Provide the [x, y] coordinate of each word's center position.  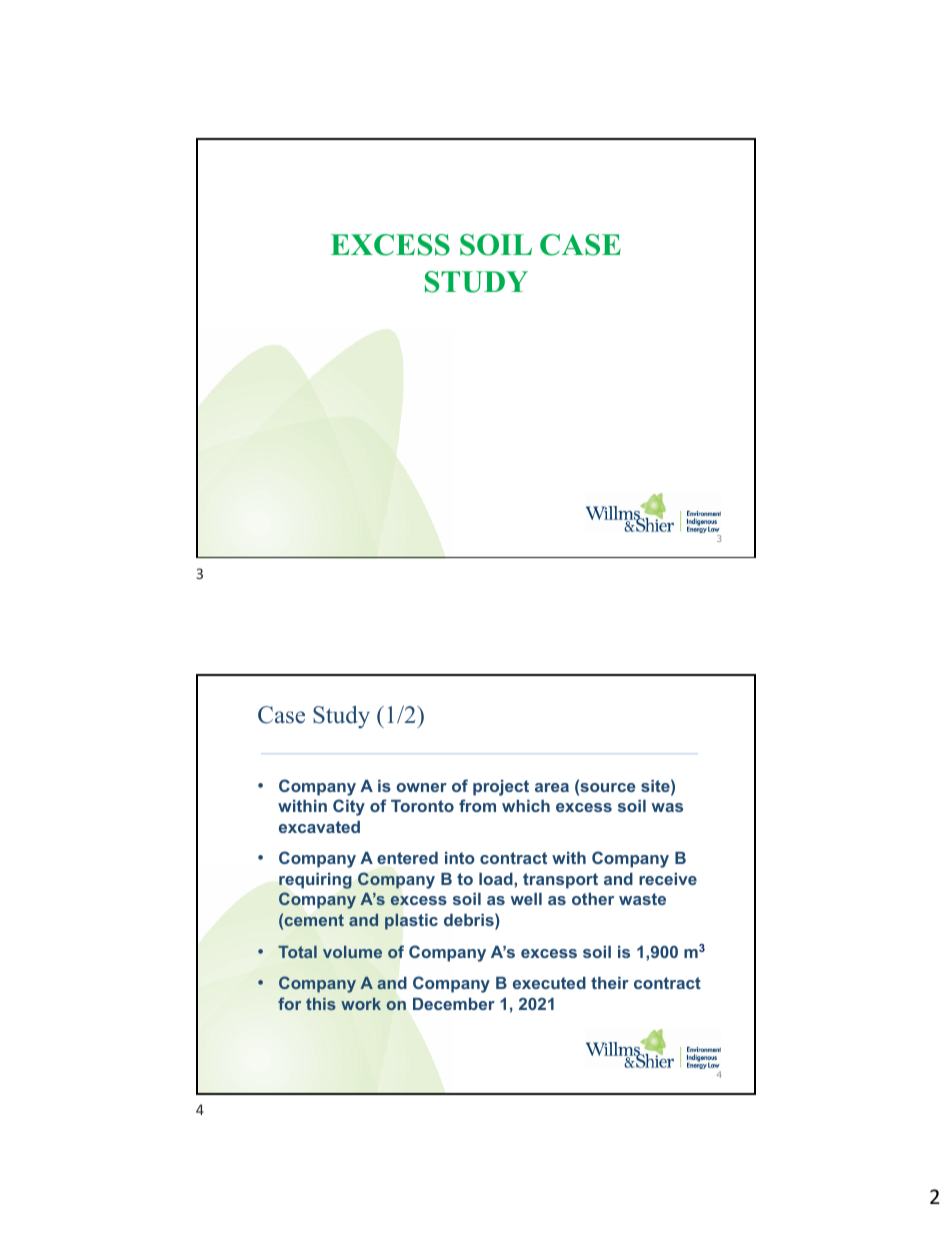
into [460, 858]
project [501, 788]
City [349, 807]
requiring [315, 881]
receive [668, 879]
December [454, 1004]
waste [642, 899]
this [321, 1004]
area [552, 787]
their [610, 983]
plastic [411, 921]
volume [352, 952]
